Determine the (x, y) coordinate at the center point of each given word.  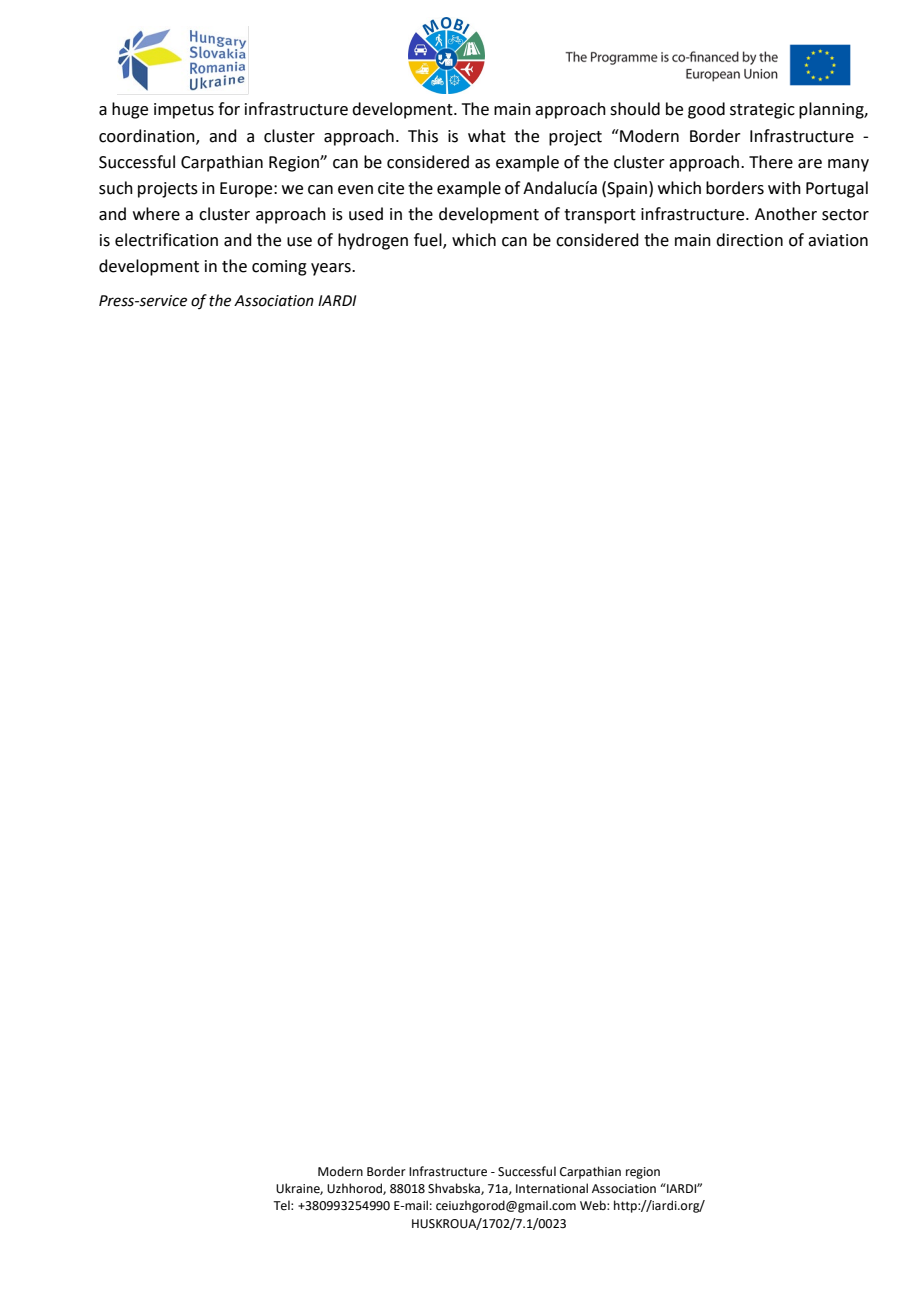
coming (279, 268)
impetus (184, 111)
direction (749, 240)
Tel (282, 1205)
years (332, 269)
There (771, 162)
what (487, 136)
